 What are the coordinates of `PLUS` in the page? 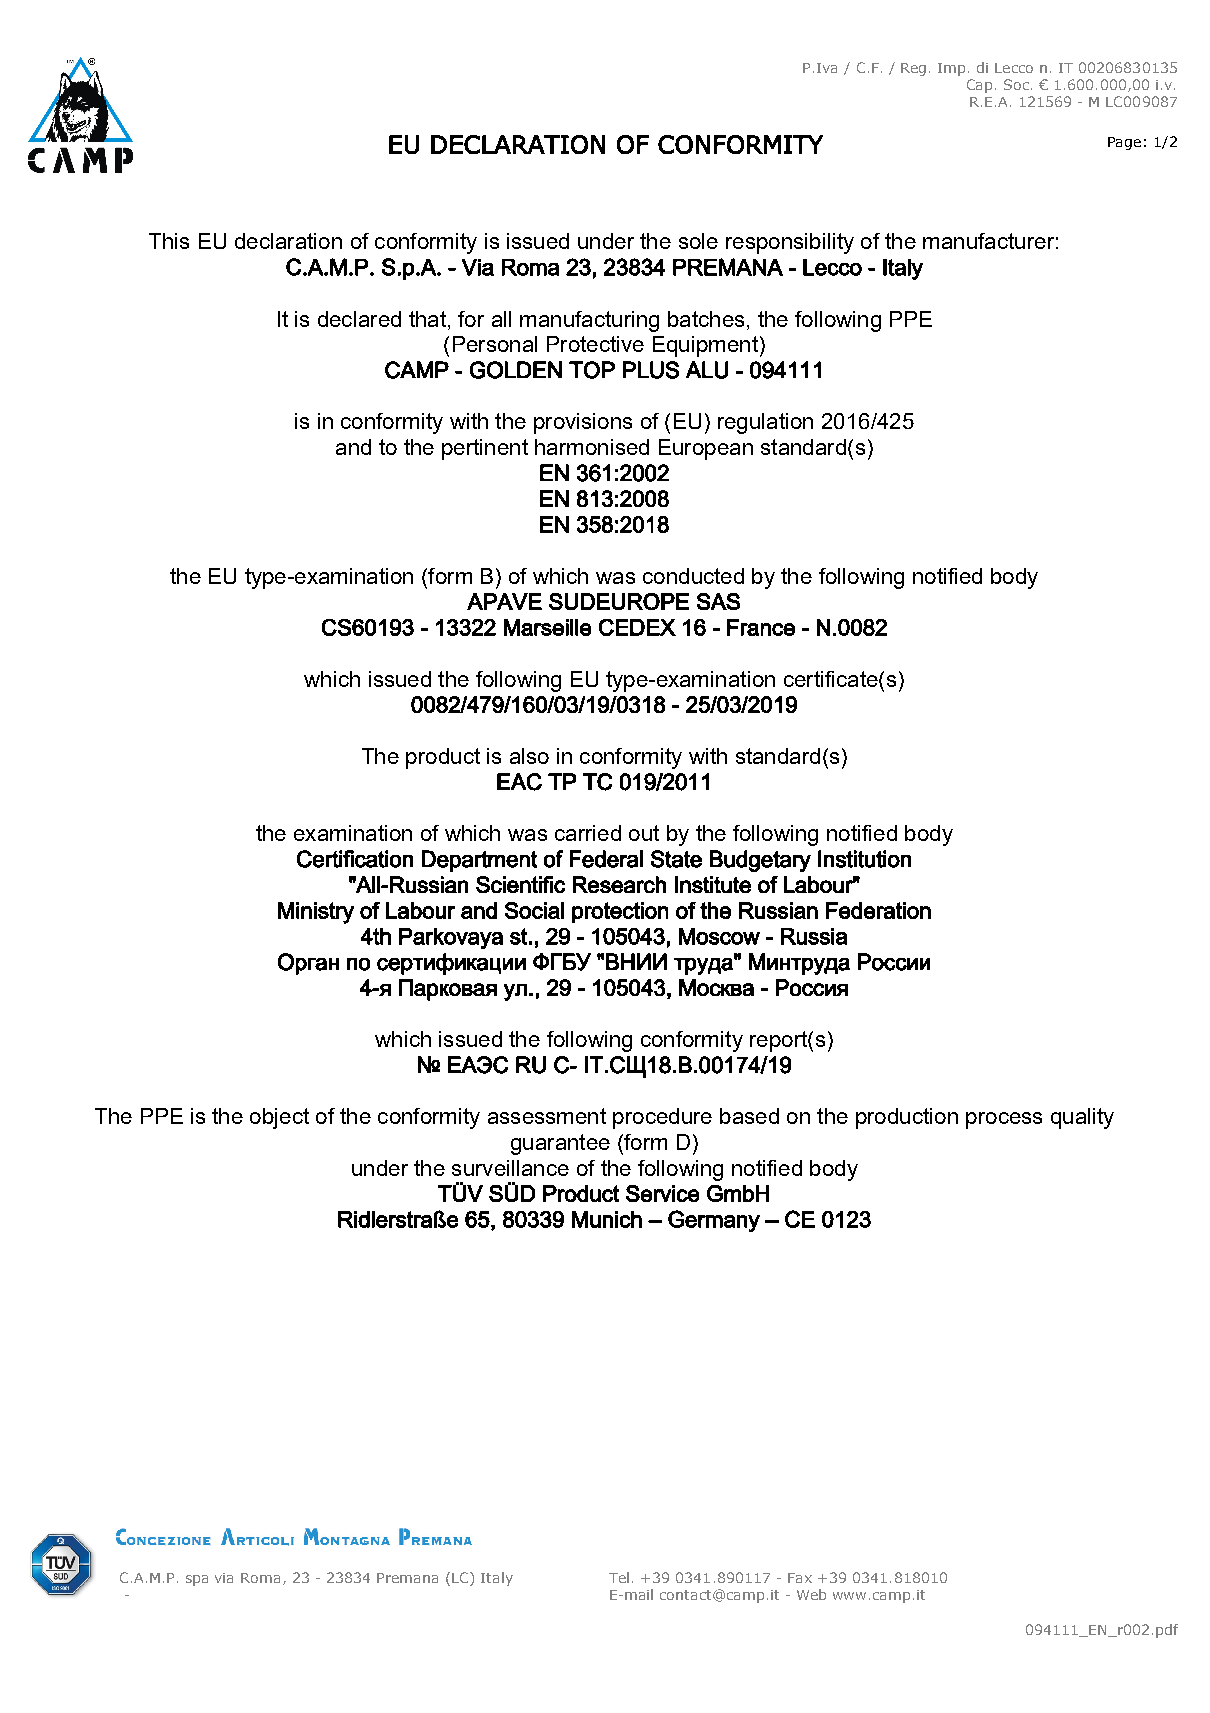 It's located at (651, 370).
